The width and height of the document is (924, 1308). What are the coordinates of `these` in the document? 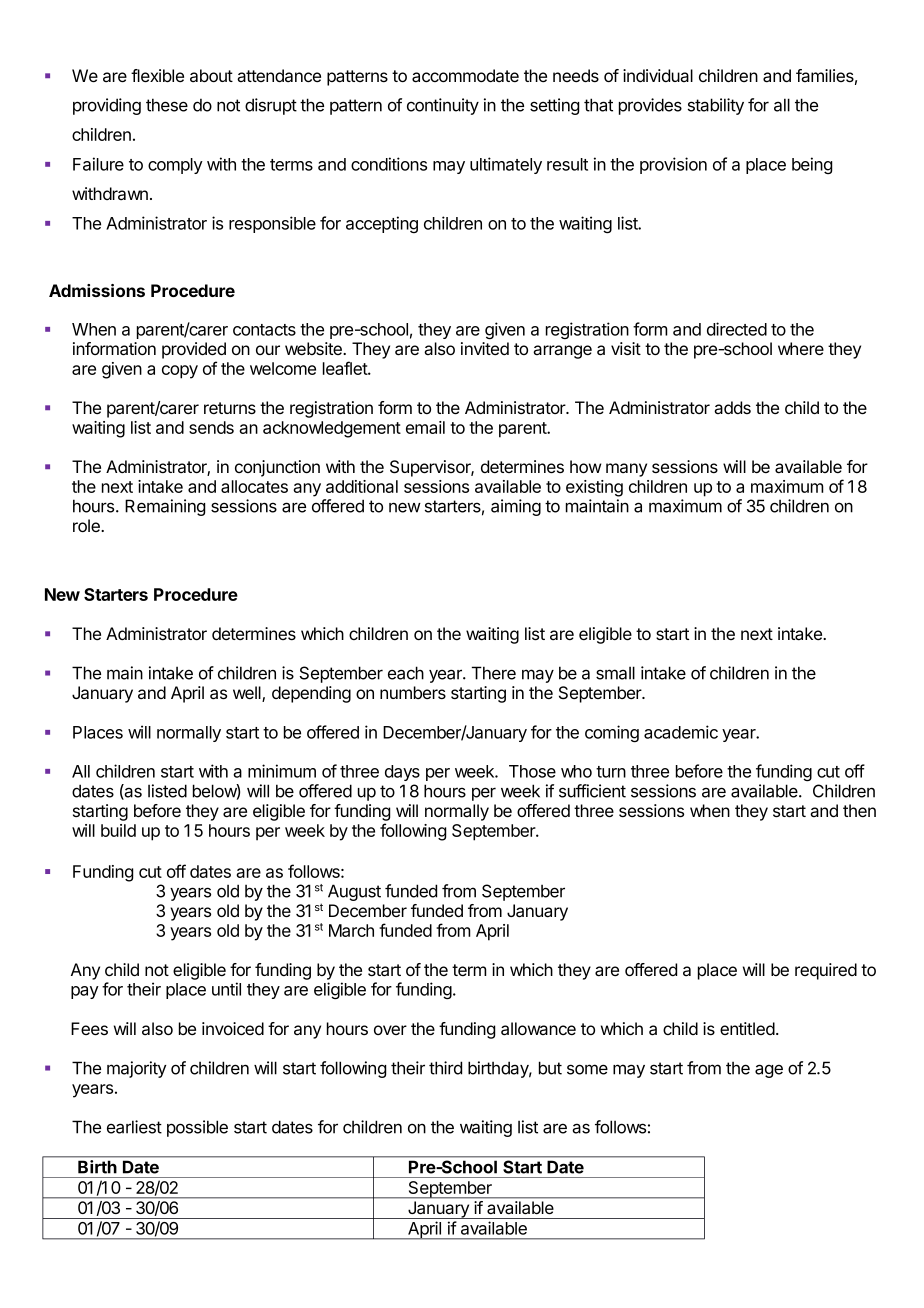 It's located at (167, 105).
